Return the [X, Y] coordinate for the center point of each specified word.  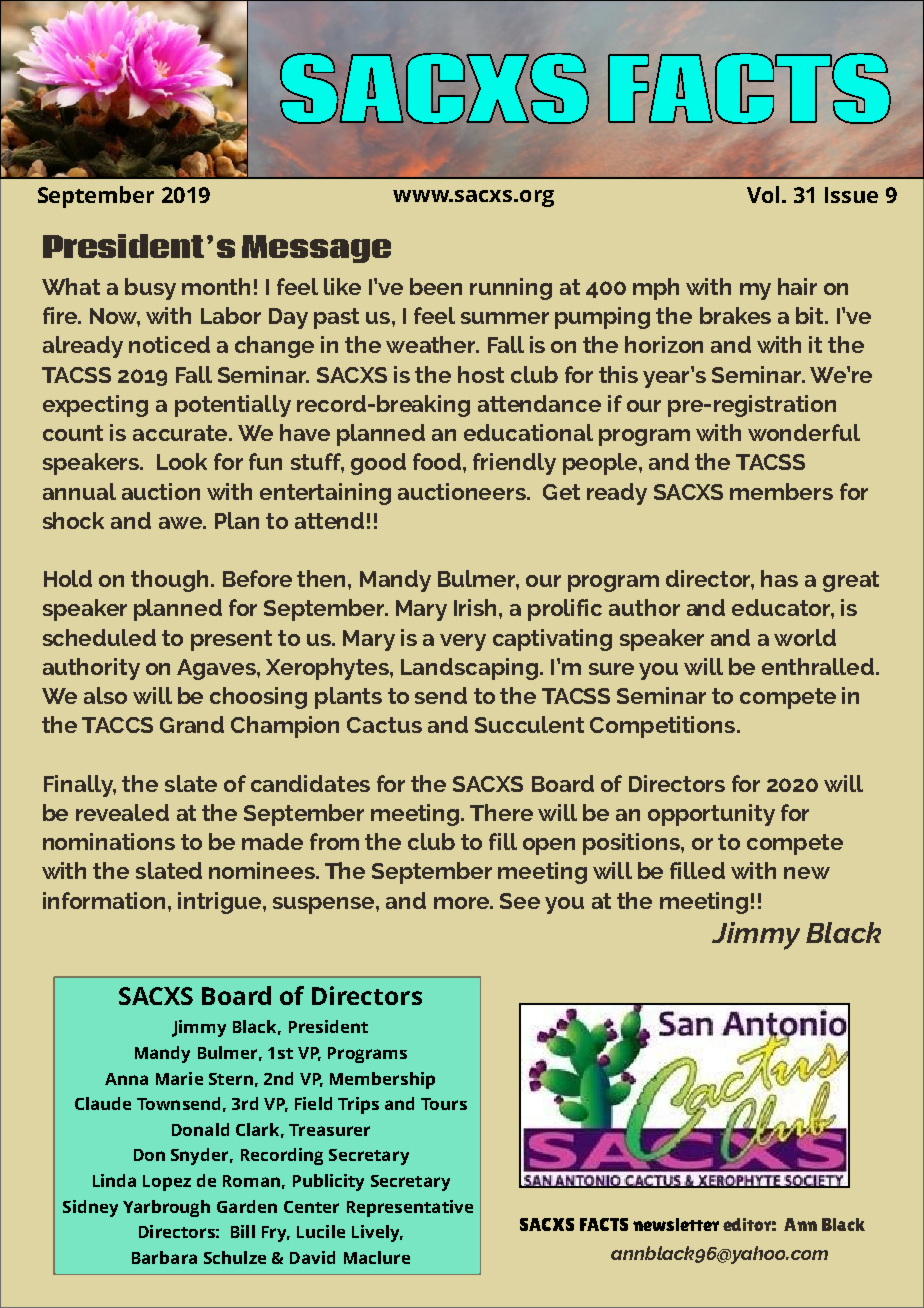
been [436, 286]
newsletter [676, 1224]
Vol [763, 194]
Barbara [164, 1257]
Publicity [328, 1182]
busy [150, 289]
